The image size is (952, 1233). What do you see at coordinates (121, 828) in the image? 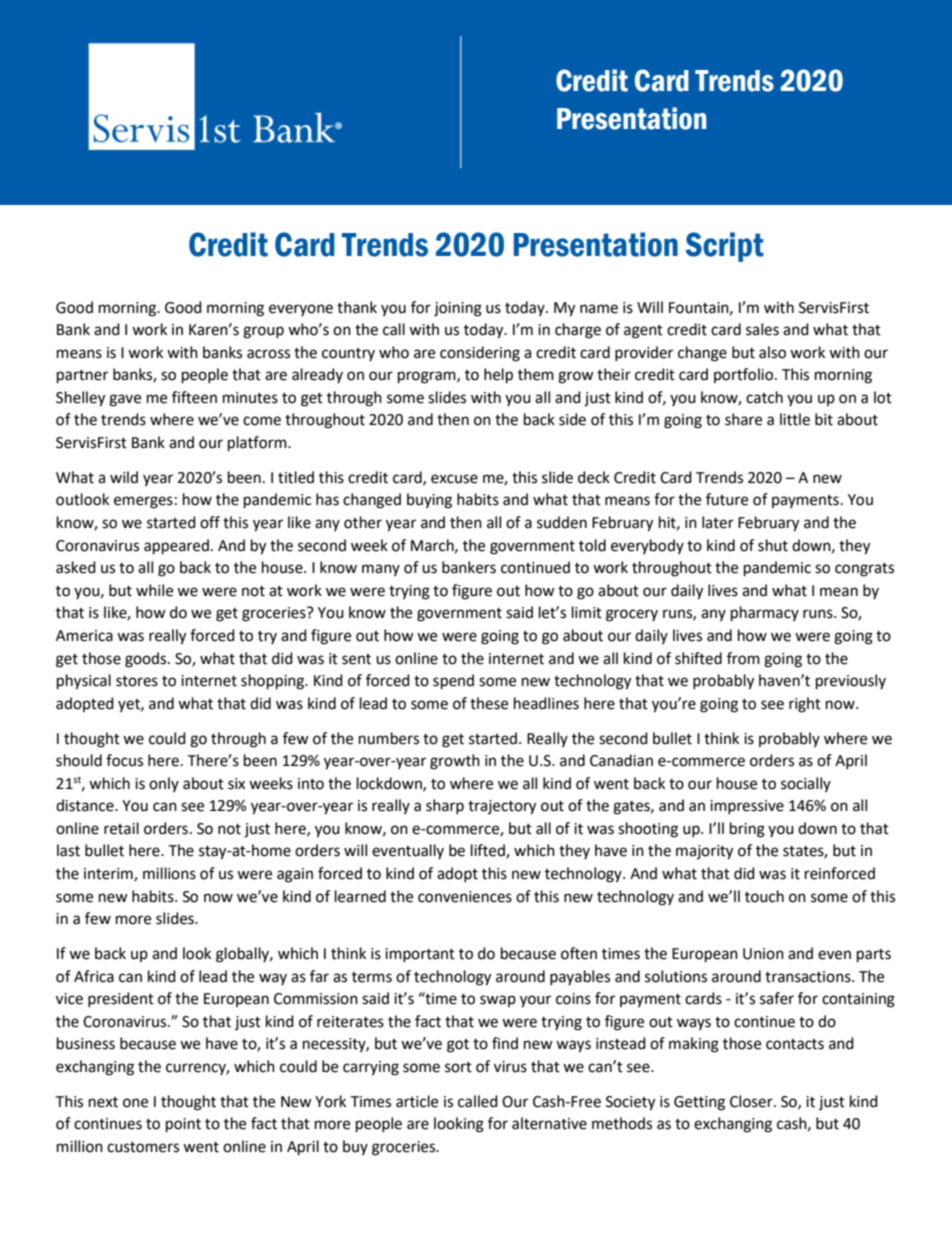
I see `retail` at bounding box center [121, 828].
